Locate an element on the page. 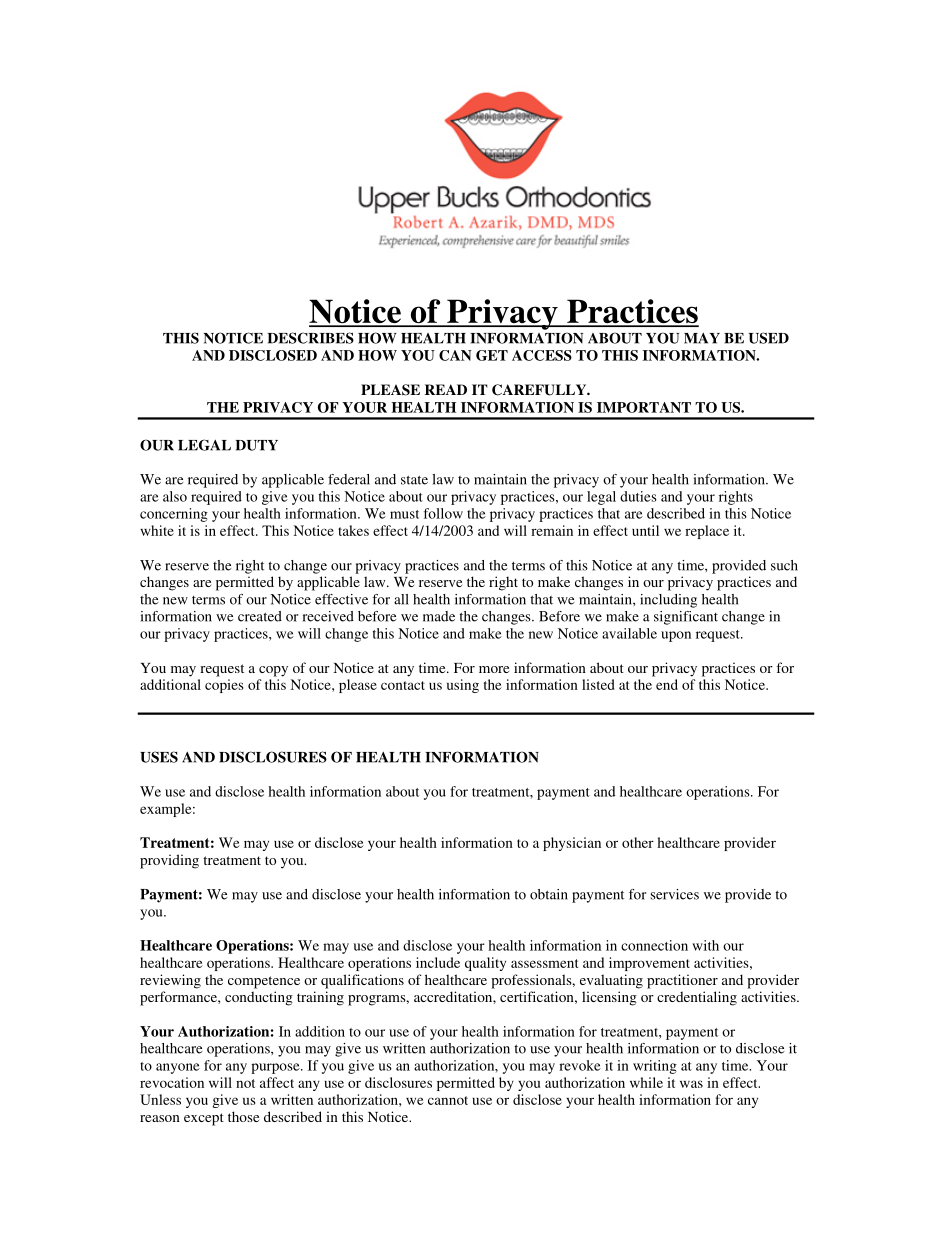 The image size is (952, 1233). significant is located at coordinates (686, 618).
